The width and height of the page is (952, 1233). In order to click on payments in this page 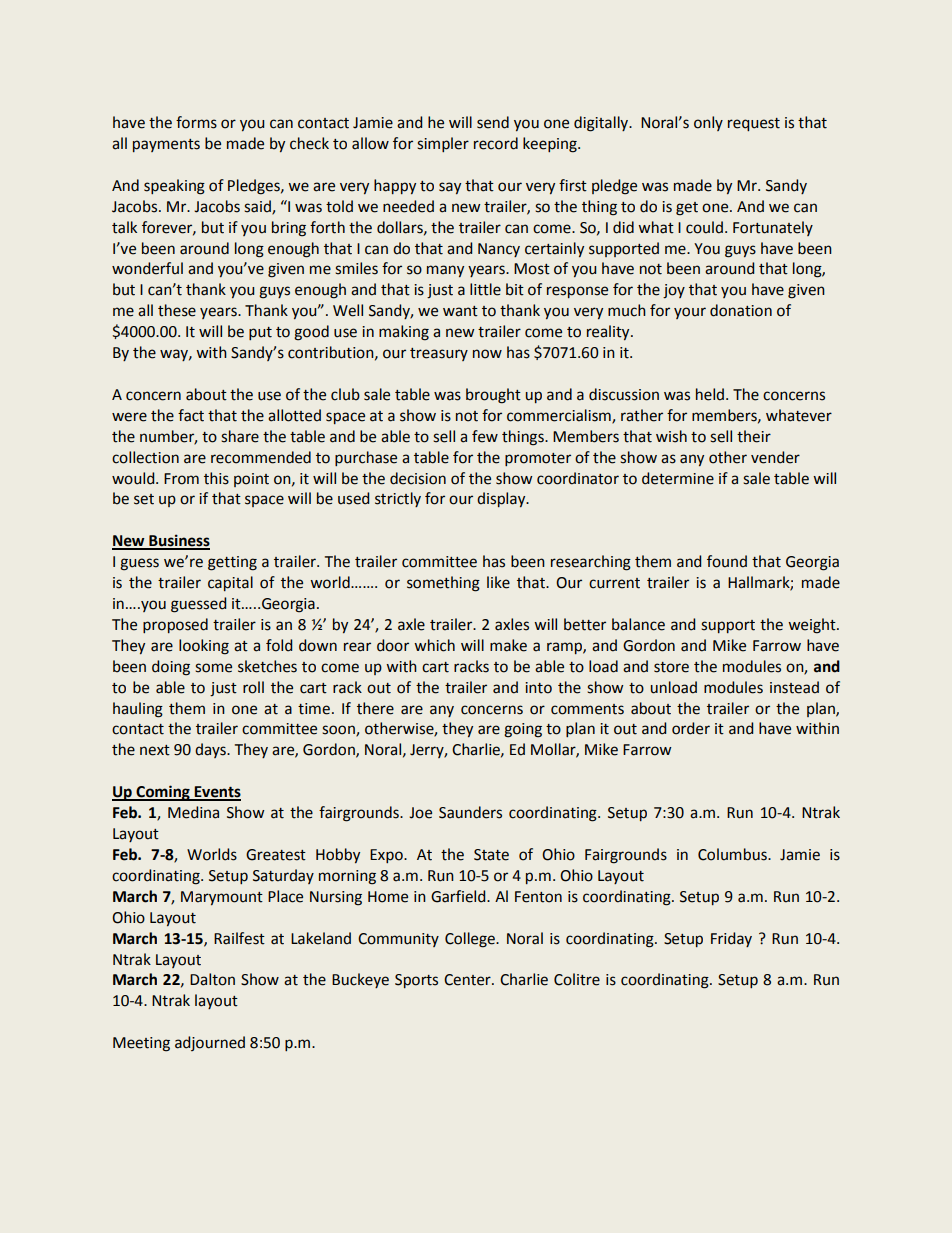, I will do `click(166, 145)`.
